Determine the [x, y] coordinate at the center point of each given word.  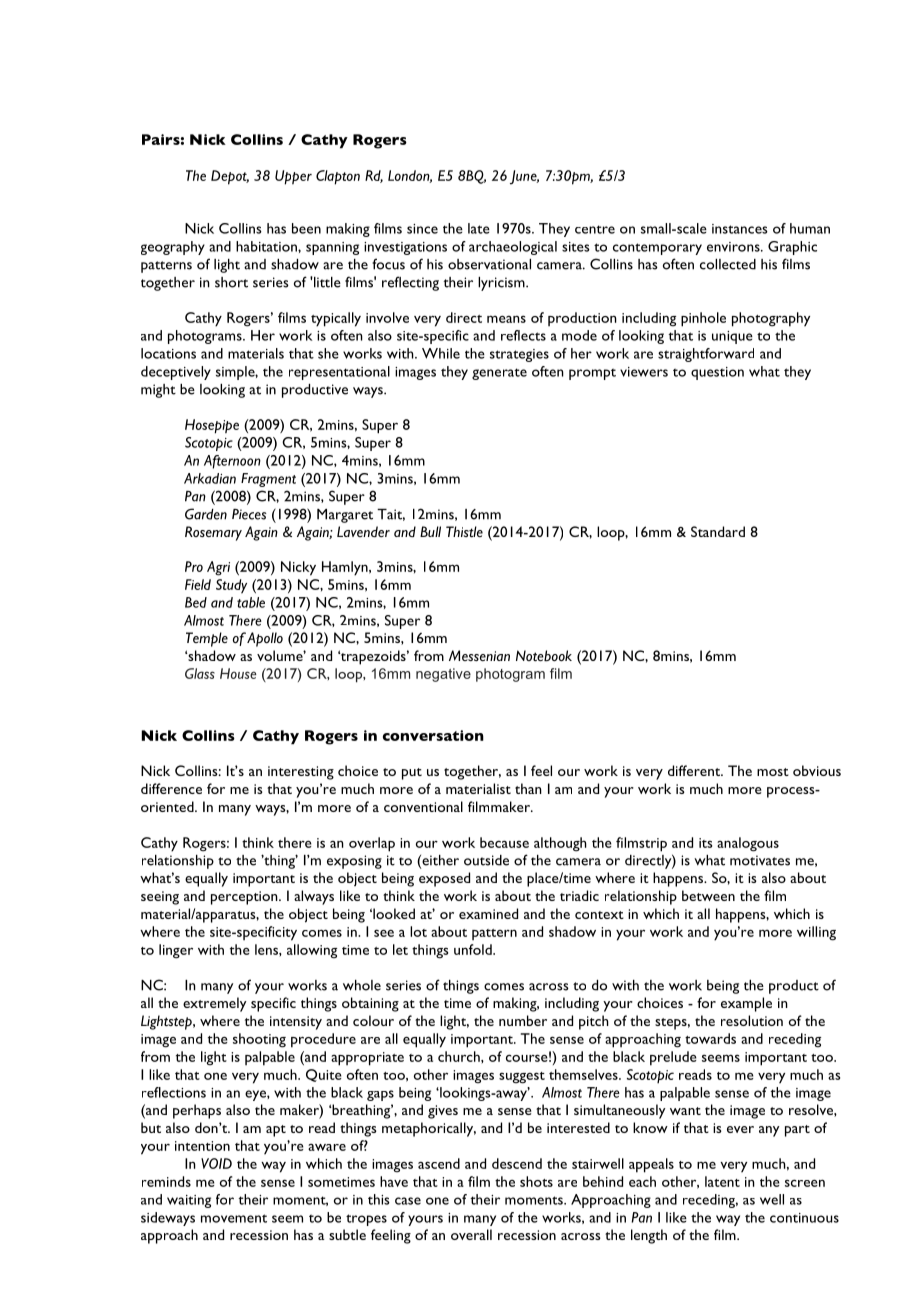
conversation [433, 735]
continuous [804, 1218]
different [695, 770]
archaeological [513, 248]
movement [234, 1218]
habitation [267, 246]
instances [740, 229]
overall [471, 1234]
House [238, 673]
